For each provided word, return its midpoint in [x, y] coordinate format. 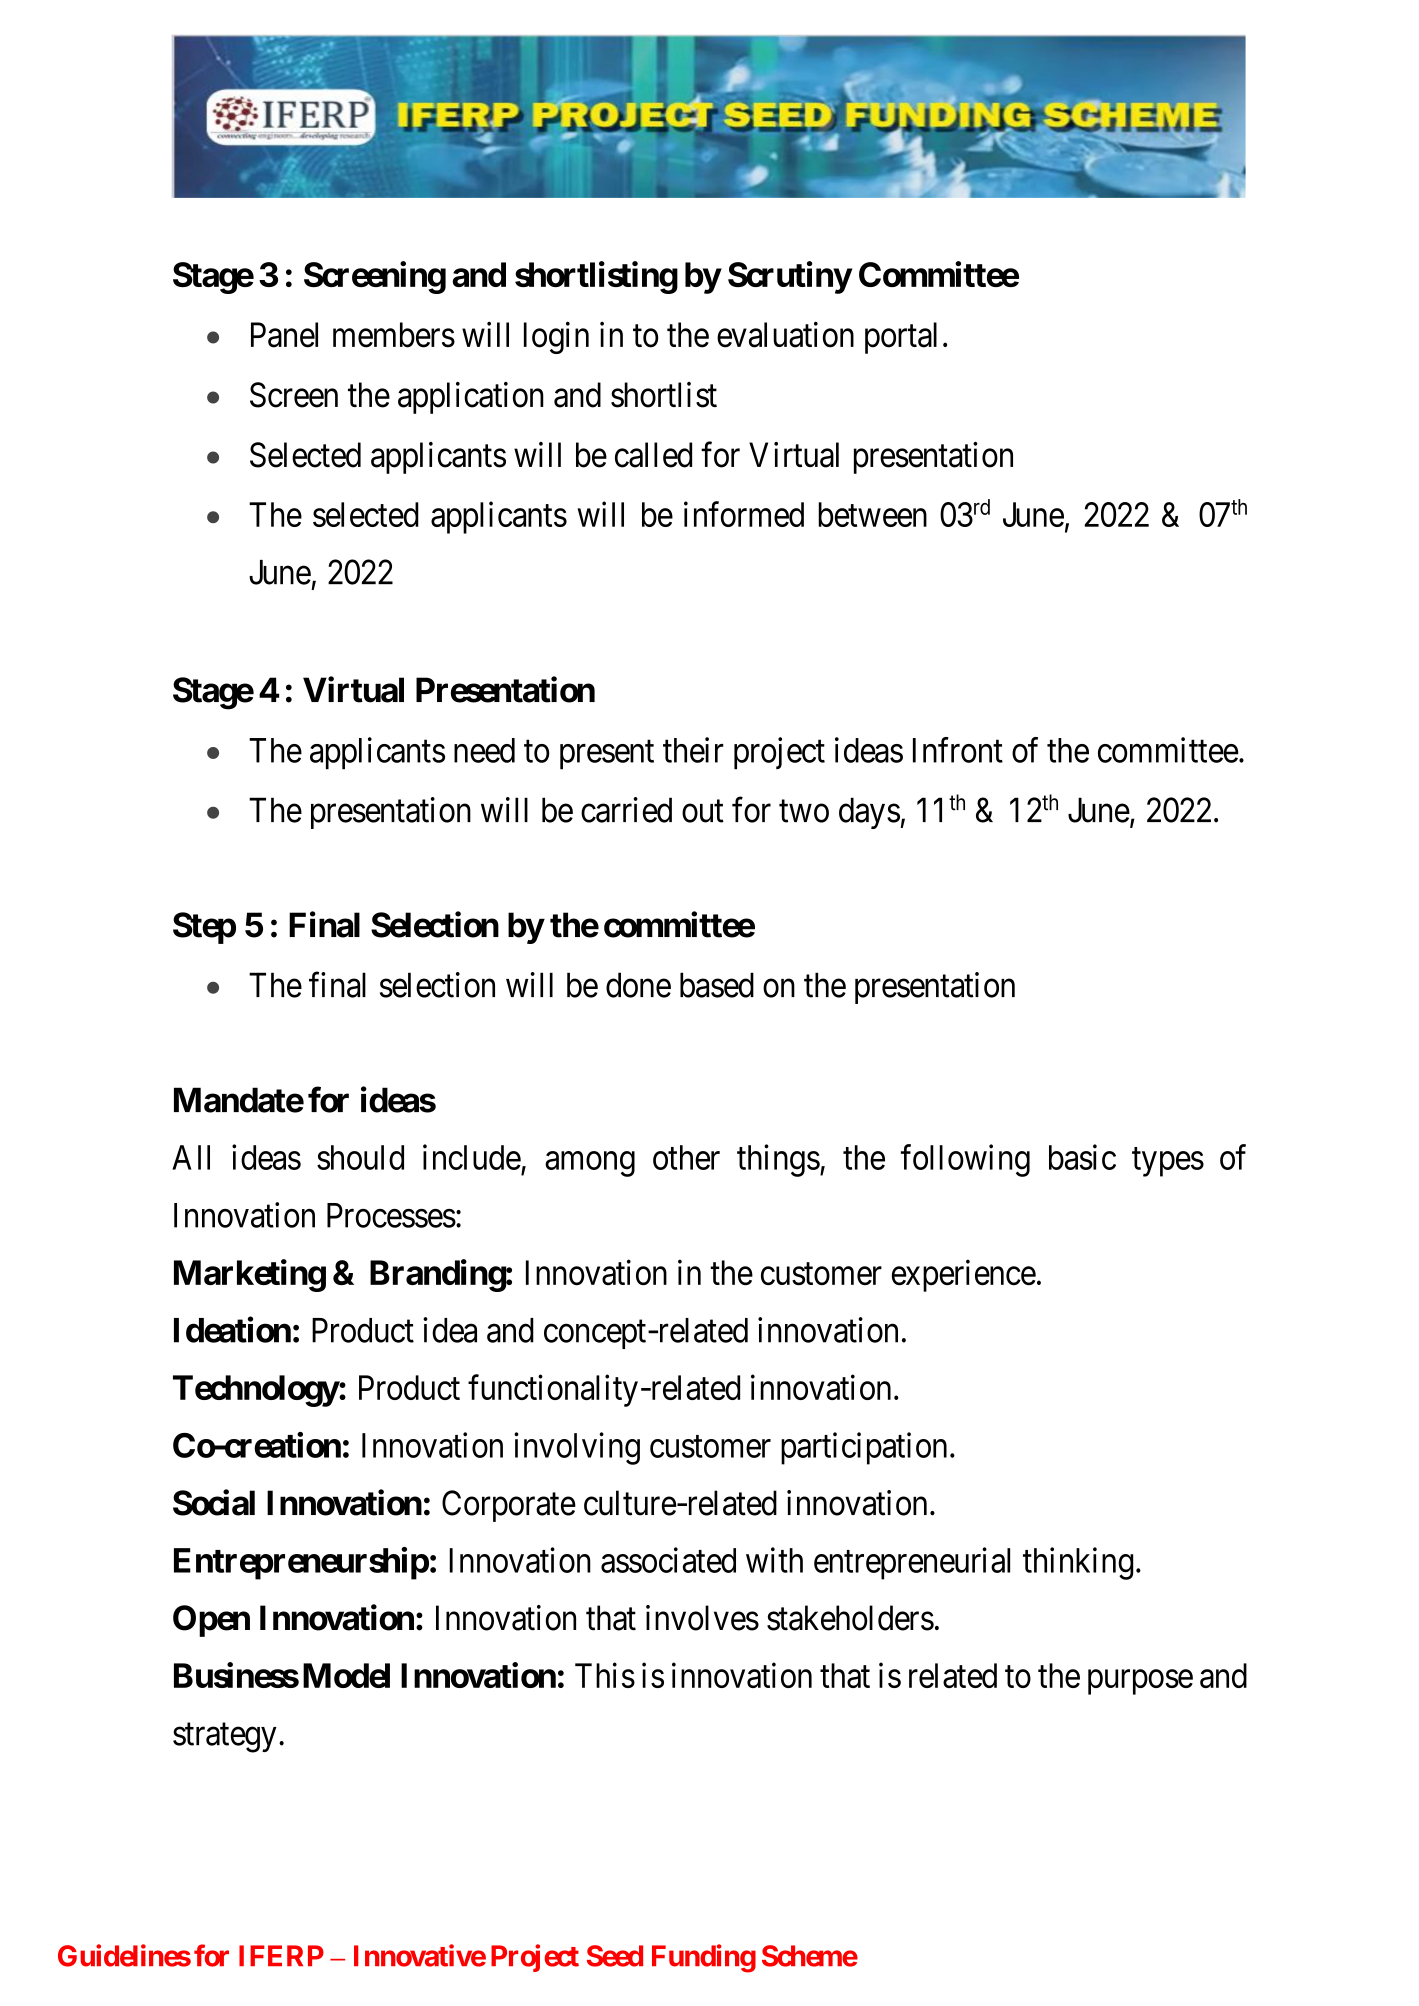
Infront [958, 750]
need [484, 750]
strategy [225, 1738]
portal [901, 338]
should [360, 1157]
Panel [284, 335]
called [653, 455]
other [686, 1157]
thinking [1078, 1563]
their [693, 750]
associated [668, 1560]
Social [214, 1502]
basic [1082, 1157]
